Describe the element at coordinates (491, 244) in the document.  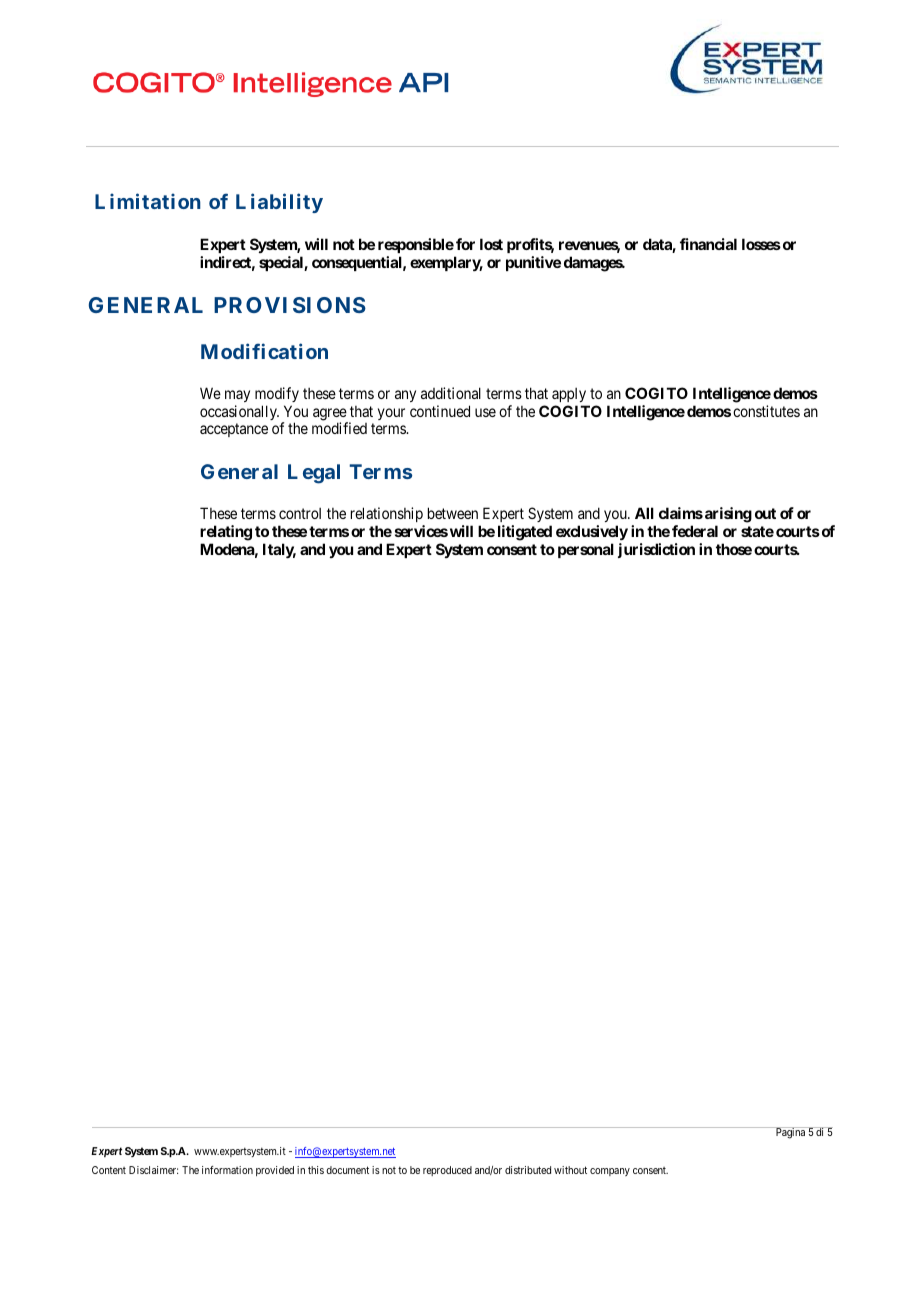
I see `lost` at that location.
